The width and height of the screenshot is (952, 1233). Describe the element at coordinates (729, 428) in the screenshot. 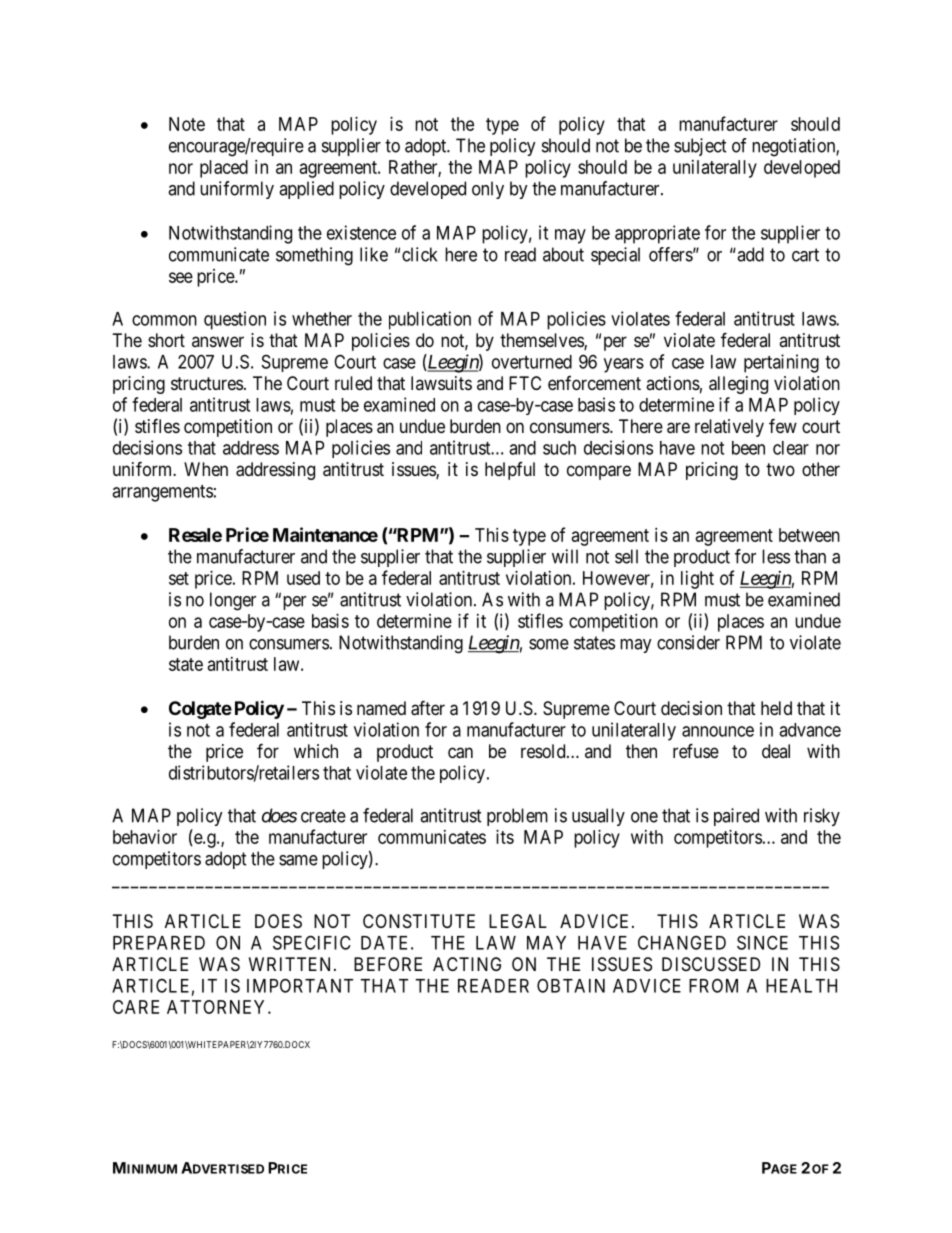

I see `relatively` at that location.
